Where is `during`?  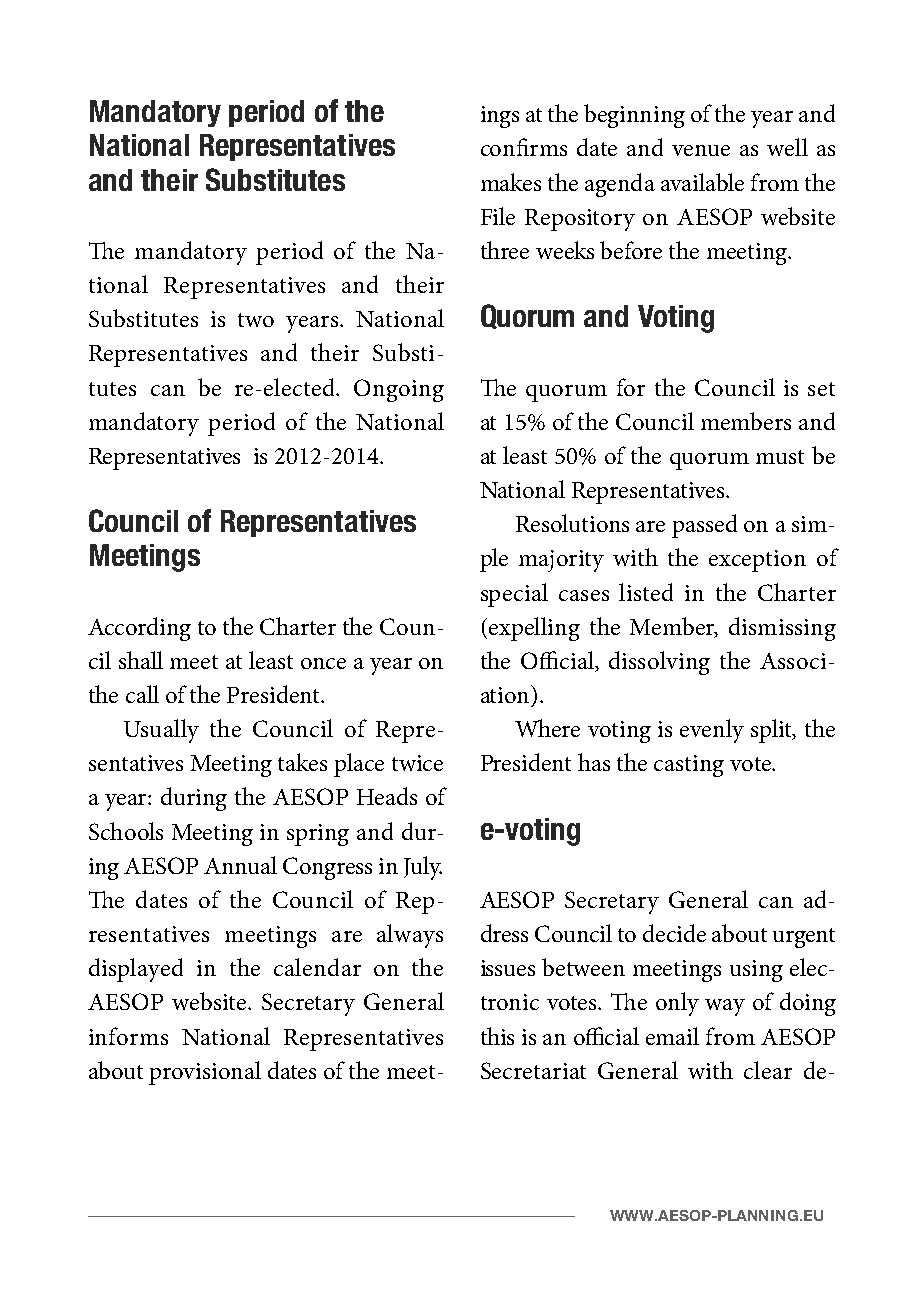
during is located at coordinates (194, 799).
